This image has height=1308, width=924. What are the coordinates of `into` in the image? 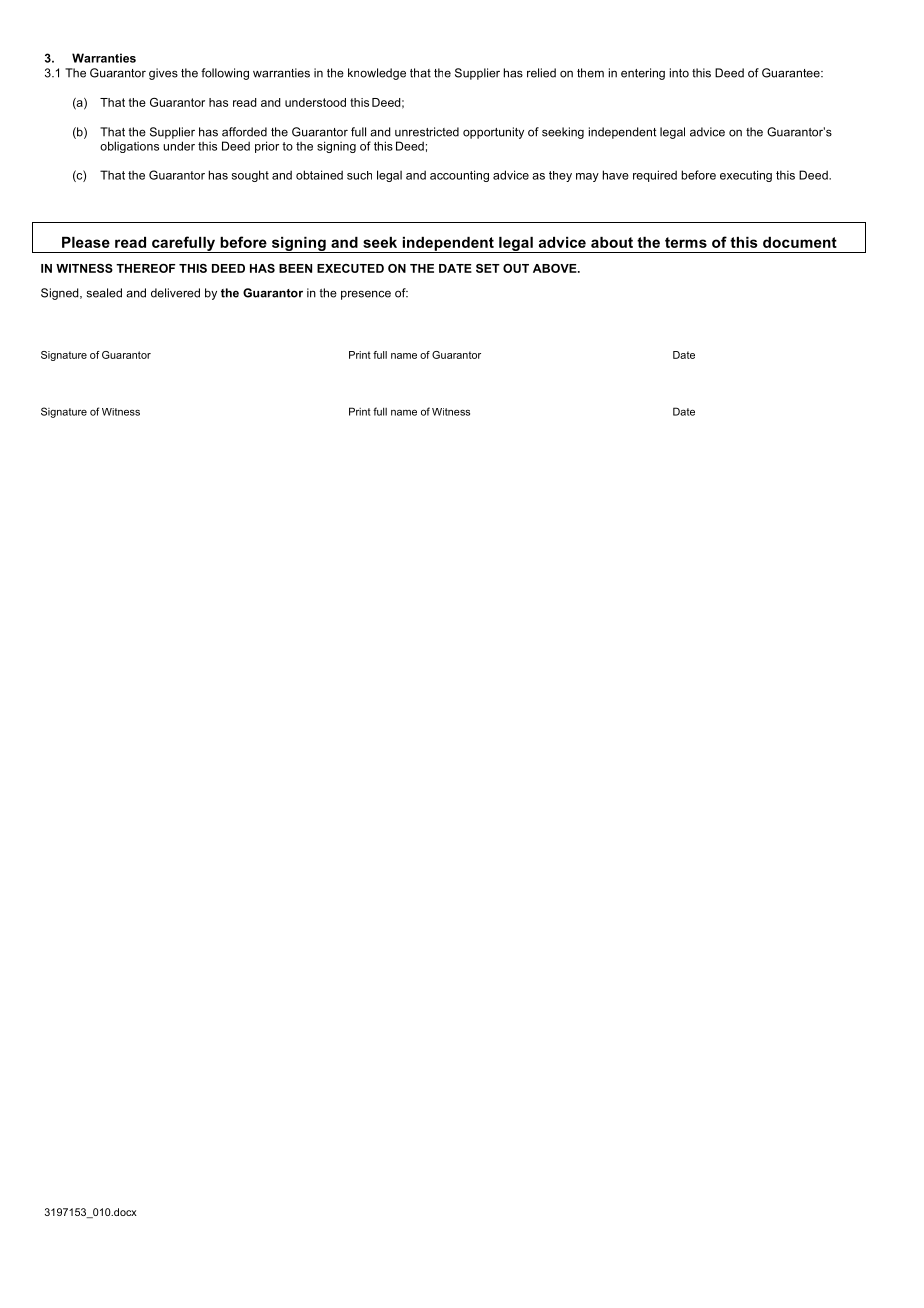 It's located at (679, 73).
